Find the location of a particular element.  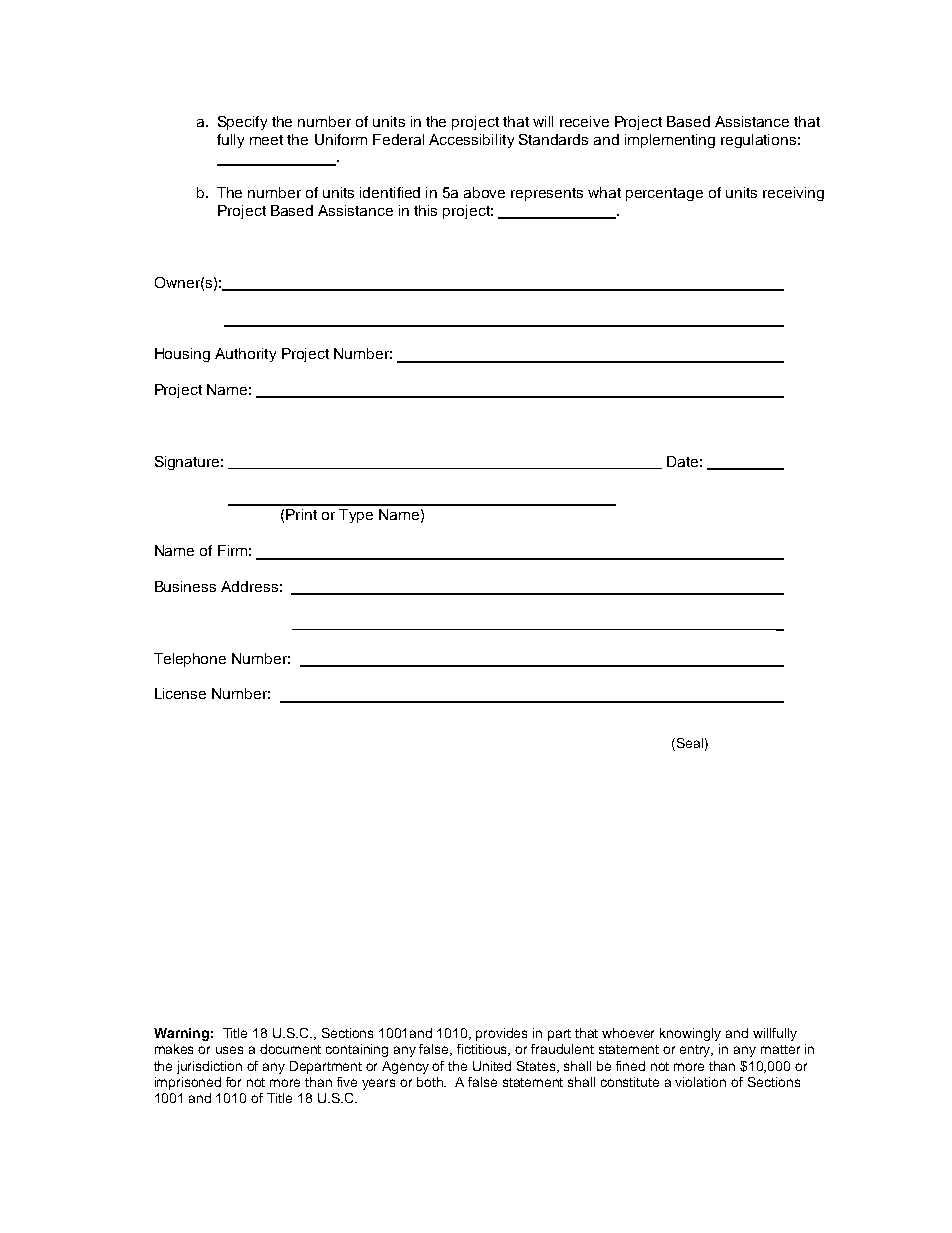

implementing is located at coordinates (670, 141).
